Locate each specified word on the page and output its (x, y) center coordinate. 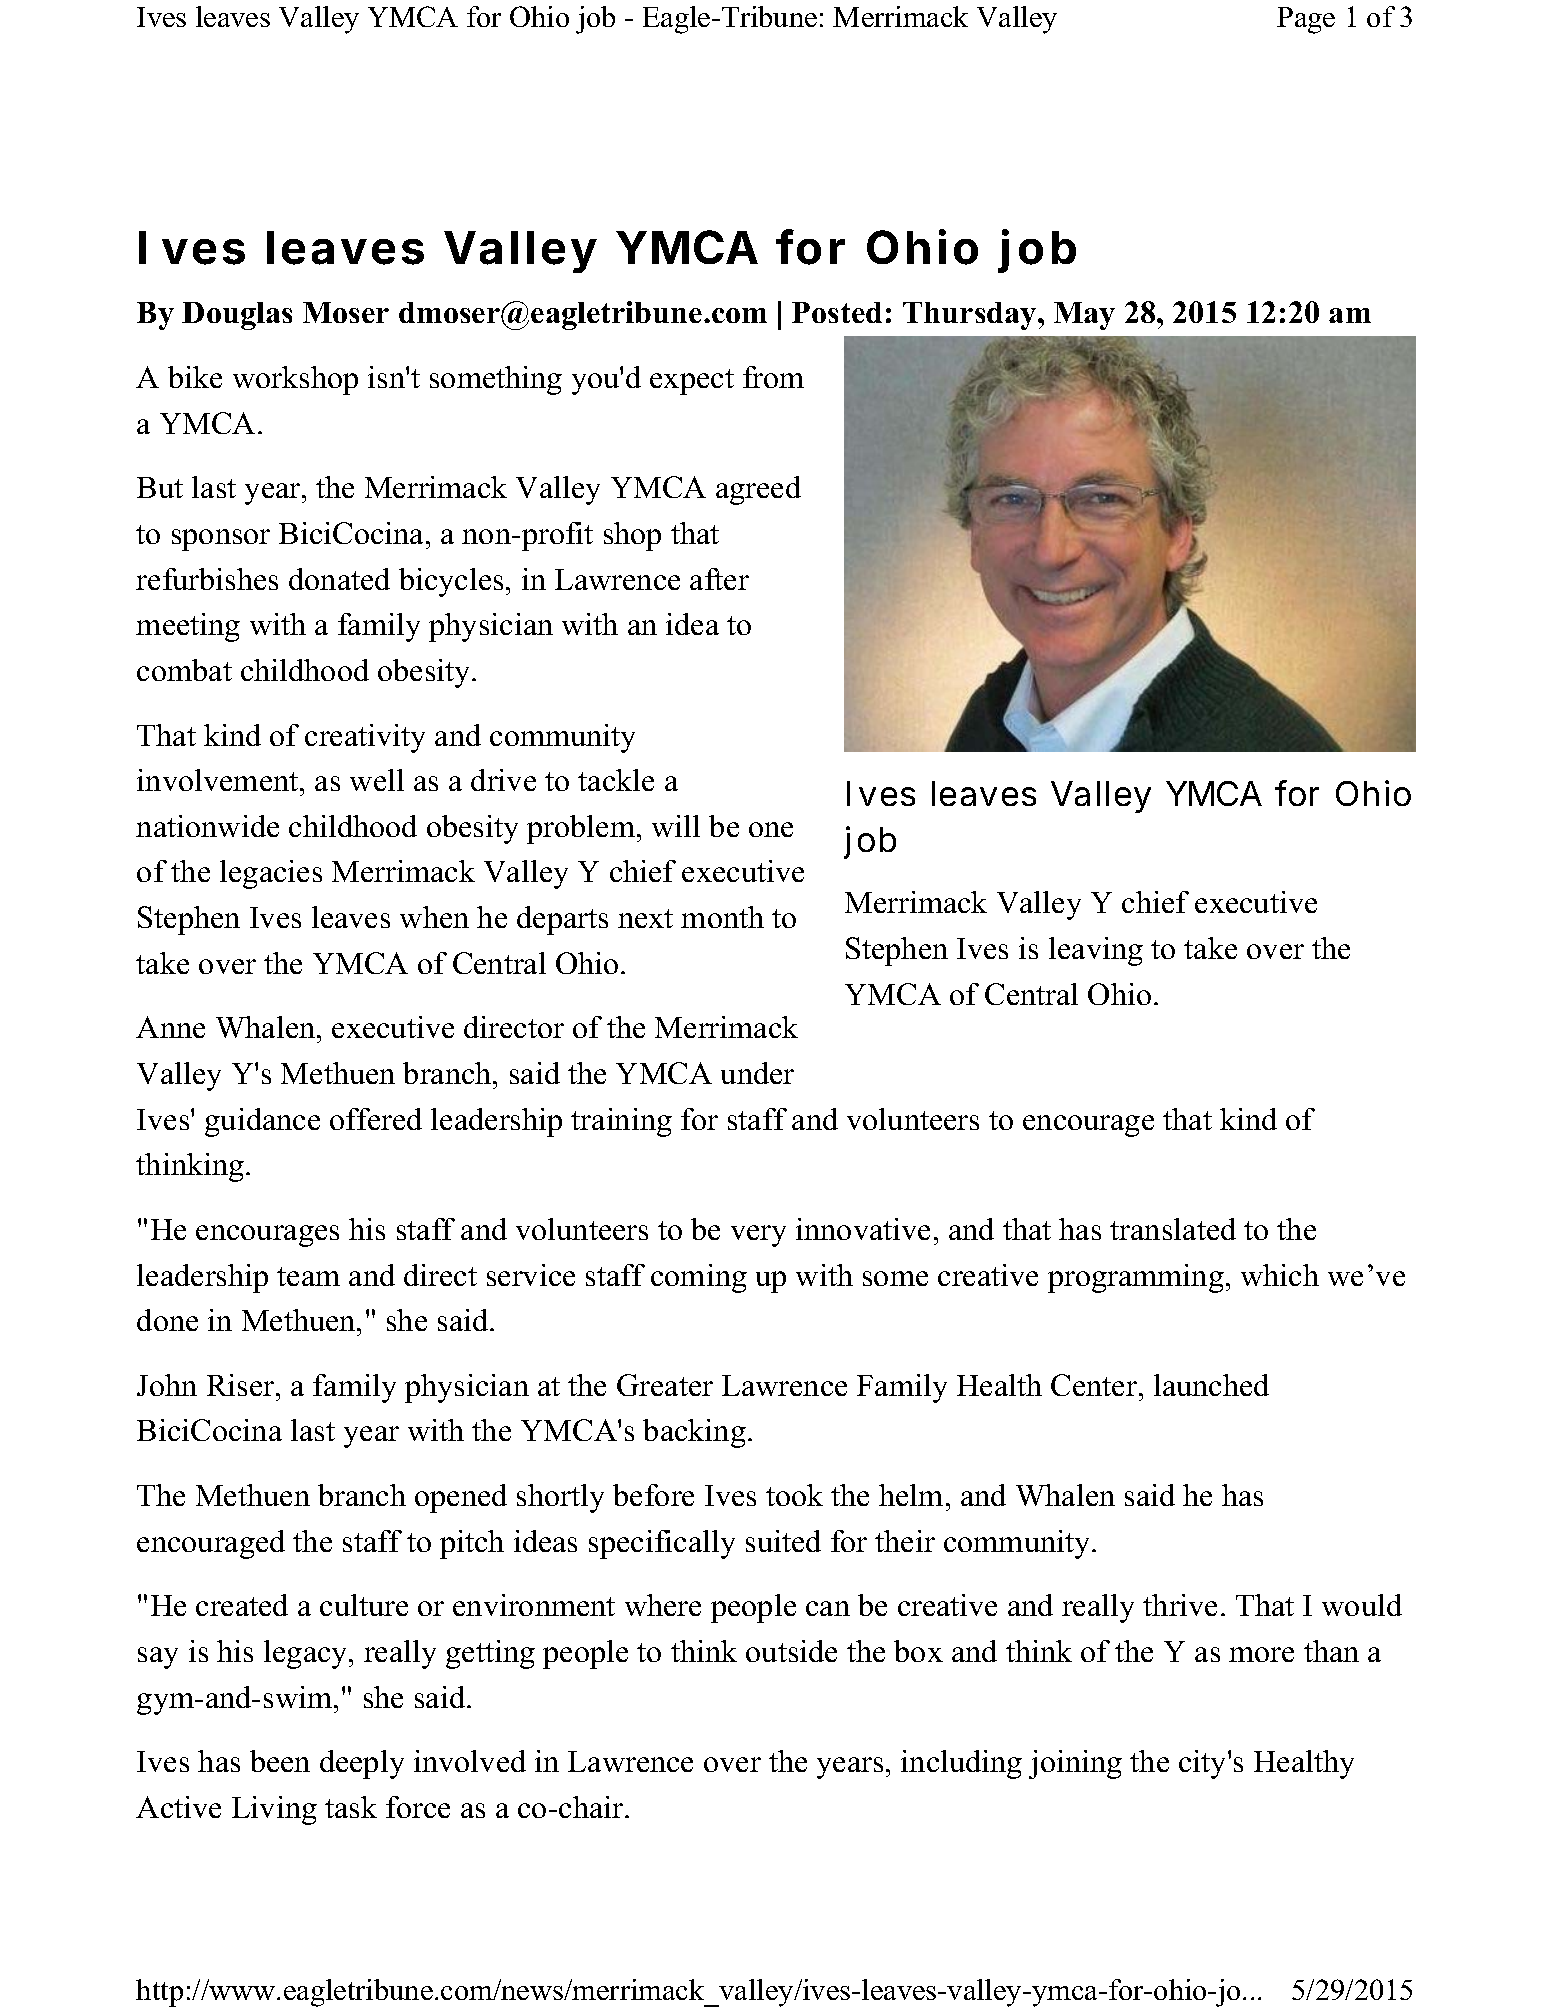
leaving (1096, 951)
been (280, 1761)
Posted (837, 312)
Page (1306, 20)
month (722, 917)
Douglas (237, 316)
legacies (271, 874)
